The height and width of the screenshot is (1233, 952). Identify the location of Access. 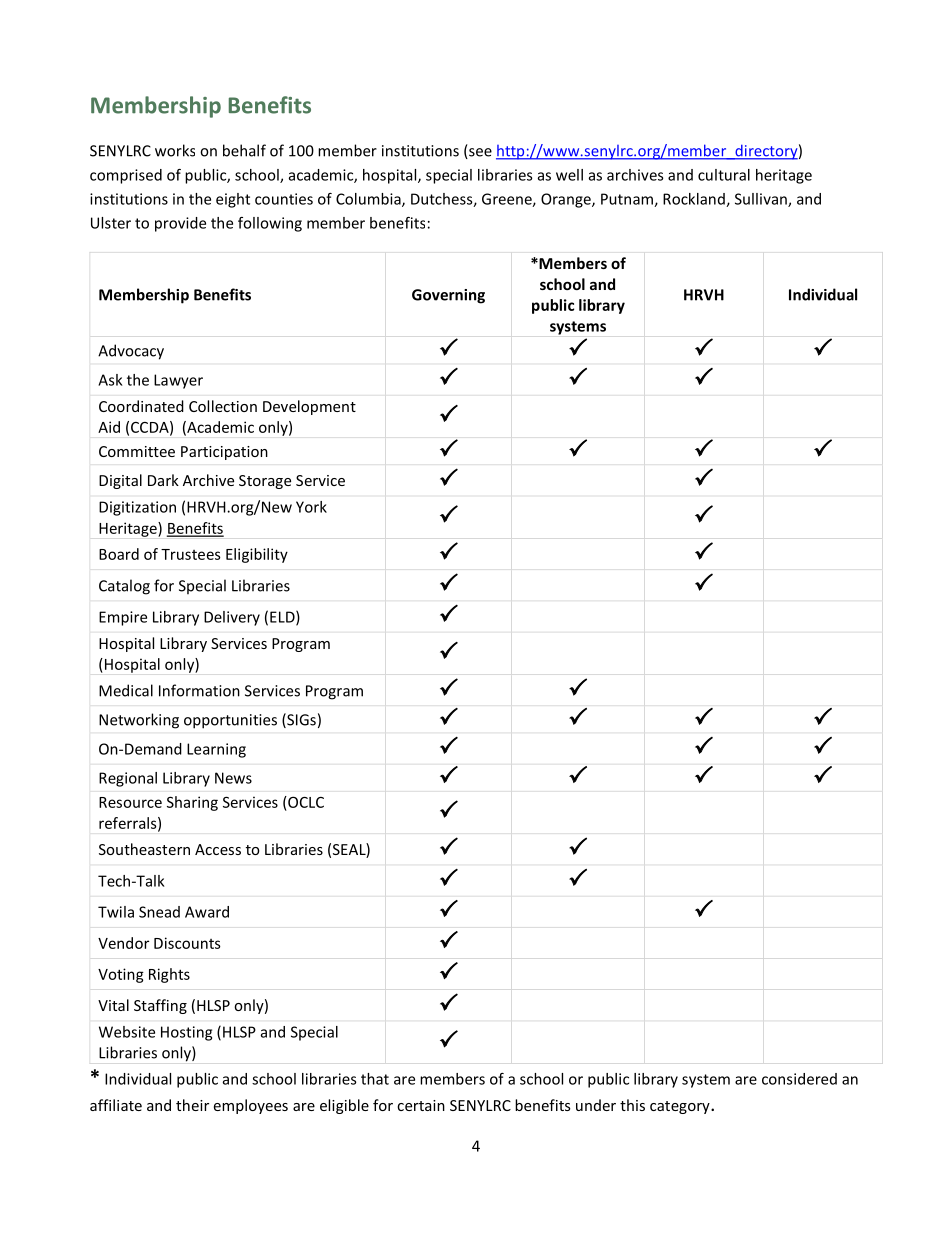
(218, 849).
